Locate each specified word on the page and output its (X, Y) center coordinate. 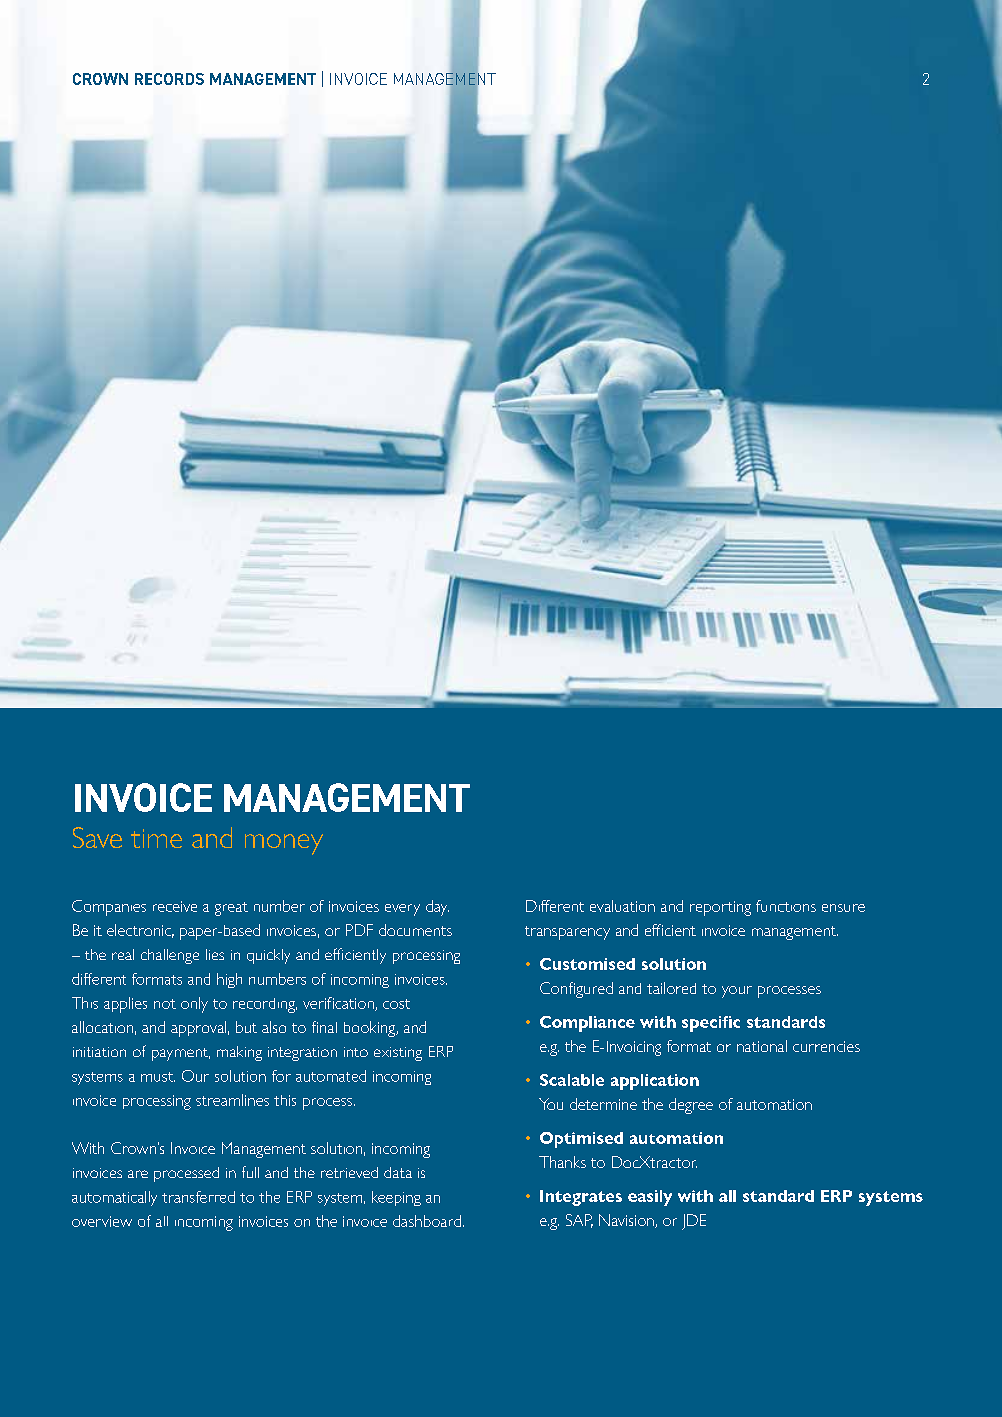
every (402, 910)
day (437, 908)
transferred (198, 1197)
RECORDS (169, 79)
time (156, 838)
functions (786, 906)
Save (97, 837)
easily (650, 1198)
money (284, 844)
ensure (843, 908)
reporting (720, 908)
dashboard (427, 1221)
